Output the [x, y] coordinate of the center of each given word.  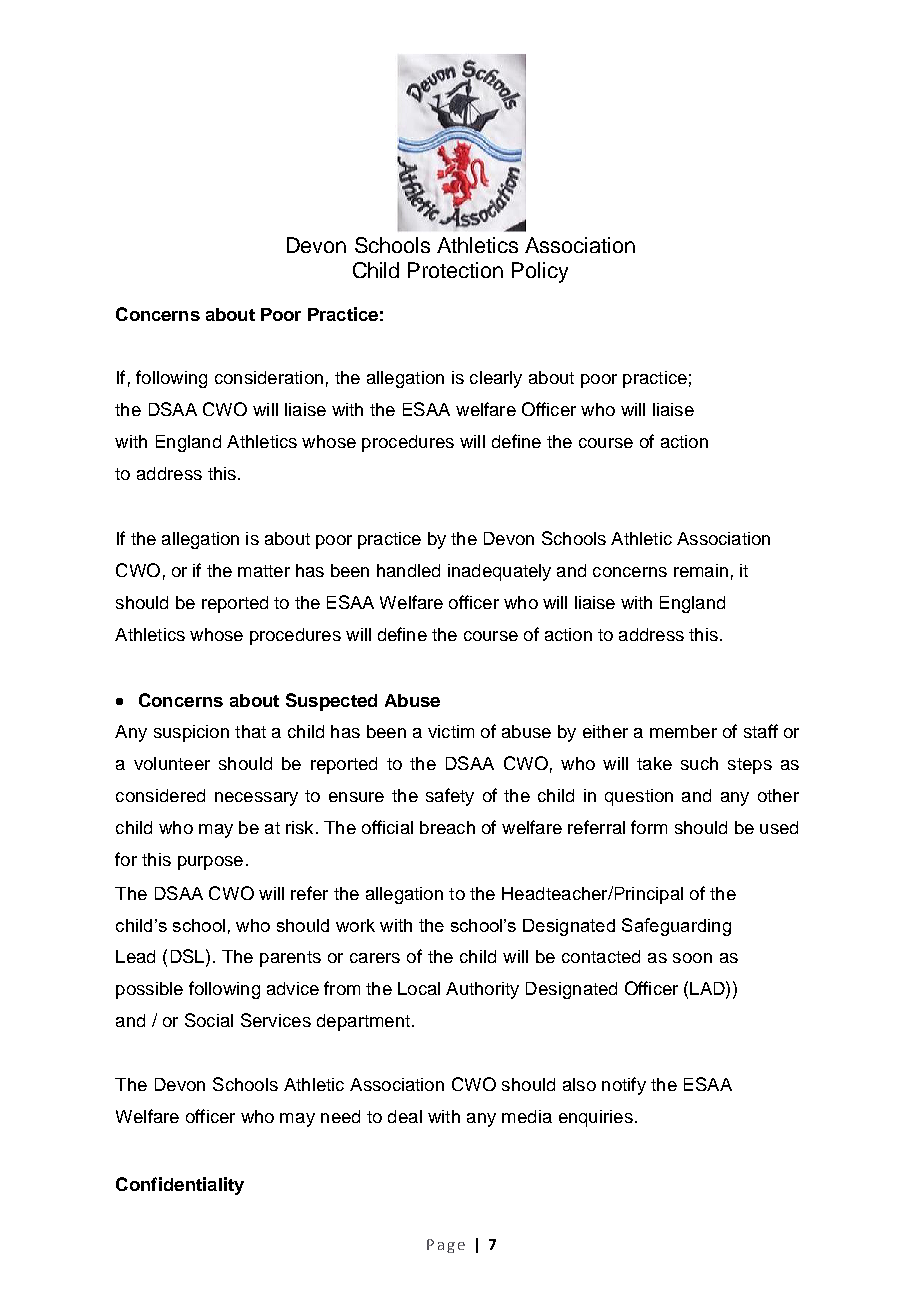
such [699, 763]
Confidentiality [180, 1186]
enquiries [596, 1118]
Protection [455, 270]
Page [446, 1246]
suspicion [191, 733]
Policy [540, 272]
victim [451, 731]
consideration [269, 377]
